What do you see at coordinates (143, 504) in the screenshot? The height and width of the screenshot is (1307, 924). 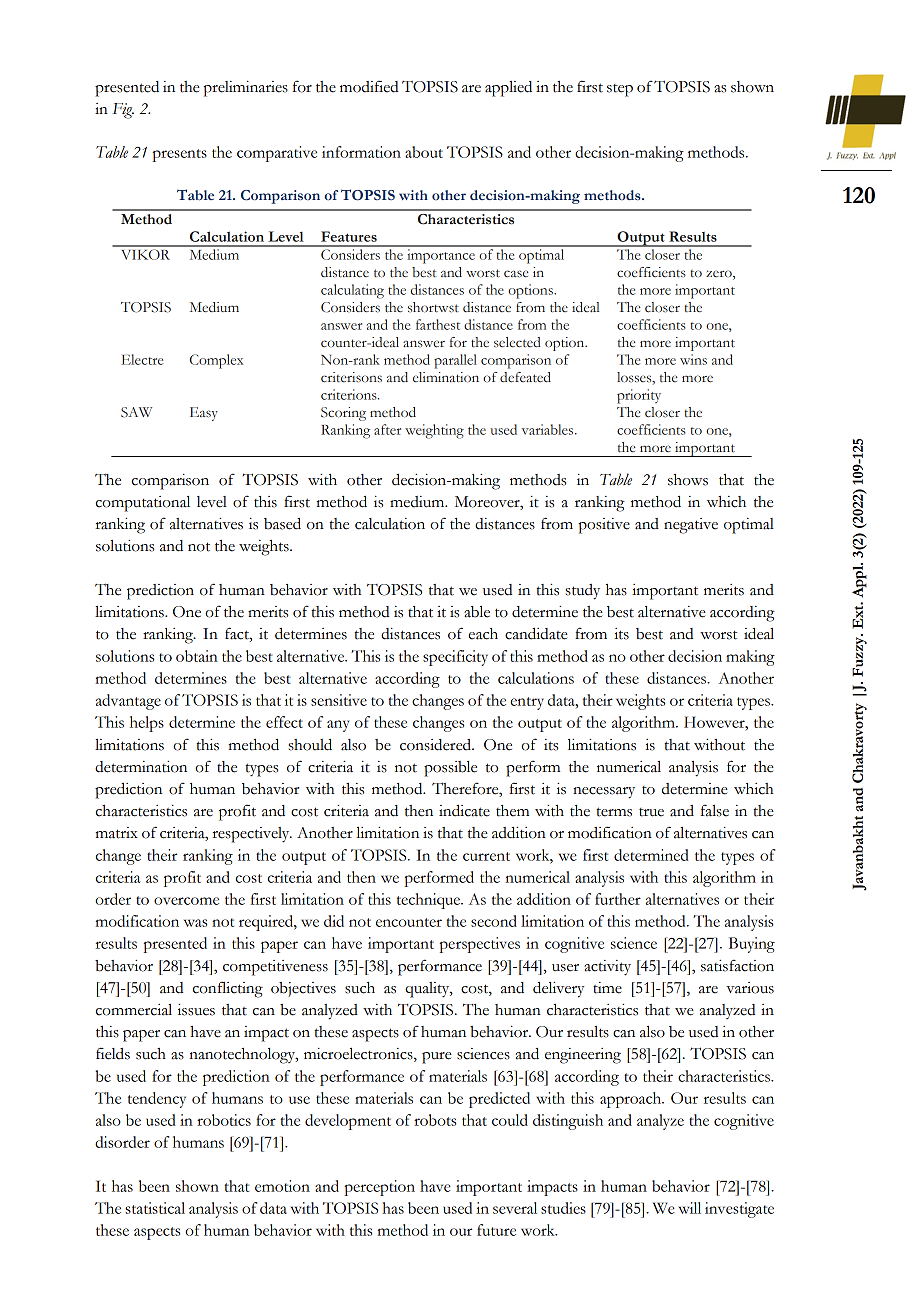 I see `computational` at bounding box center [143, 504].
